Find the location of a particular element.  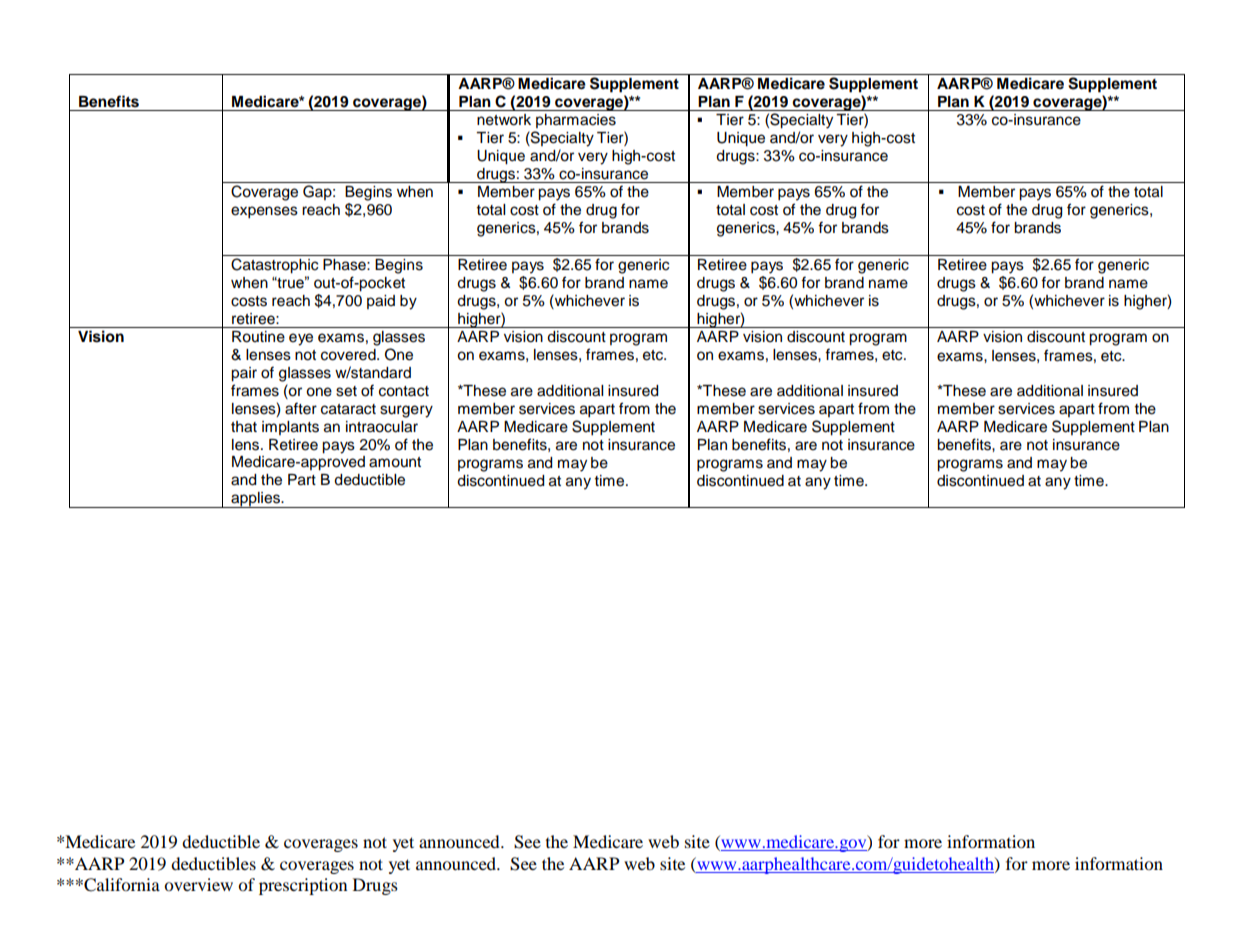

pair is located at coordinates (244, 374).
